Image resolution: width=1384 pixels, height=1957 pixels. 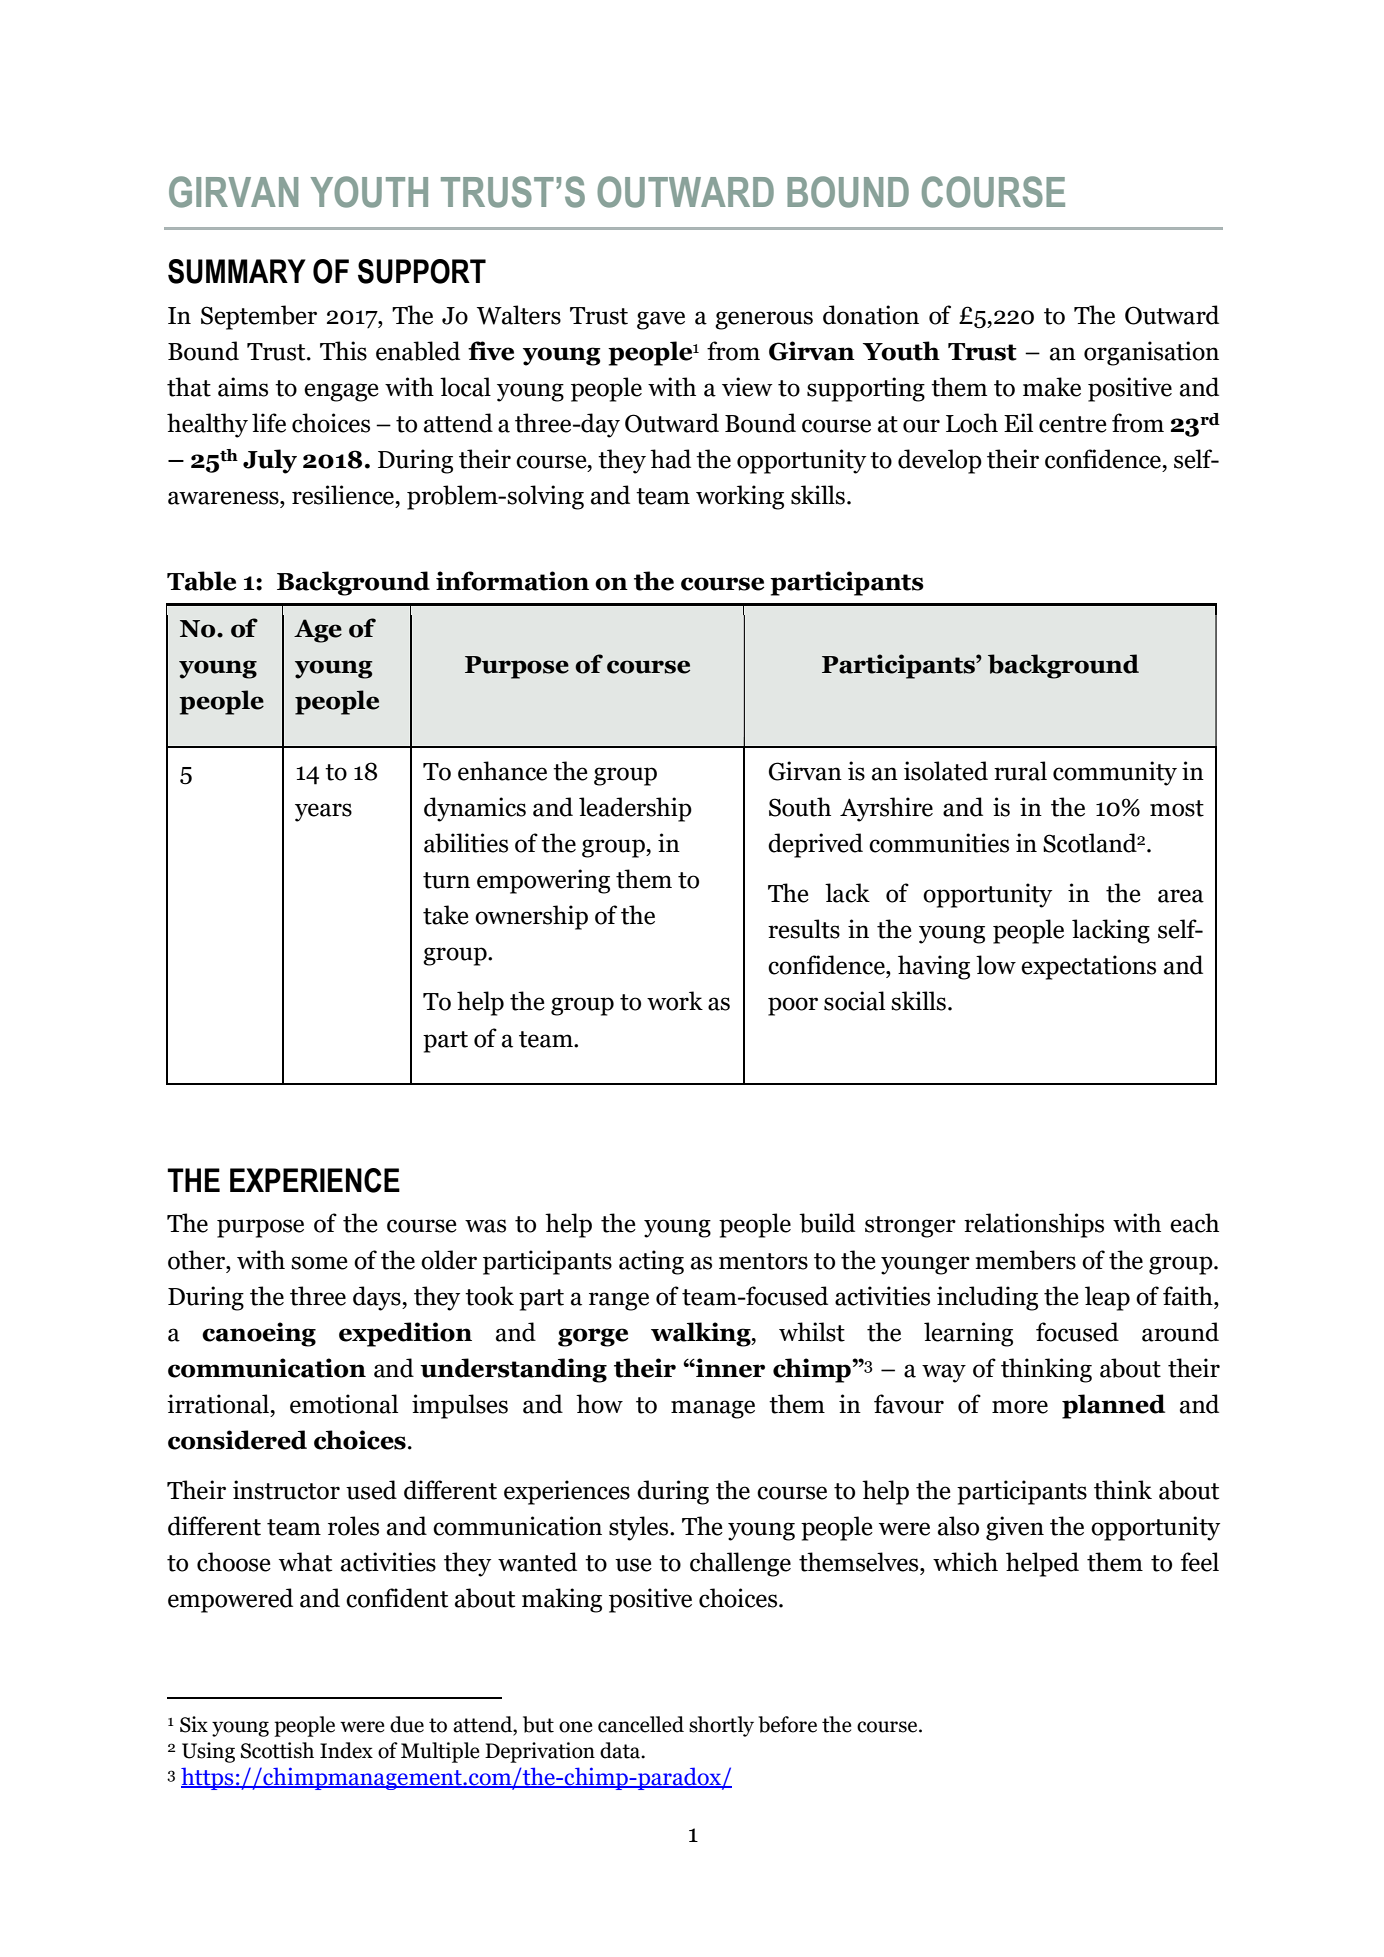 I want to click on planned, so click(x=1113, y=1406).
